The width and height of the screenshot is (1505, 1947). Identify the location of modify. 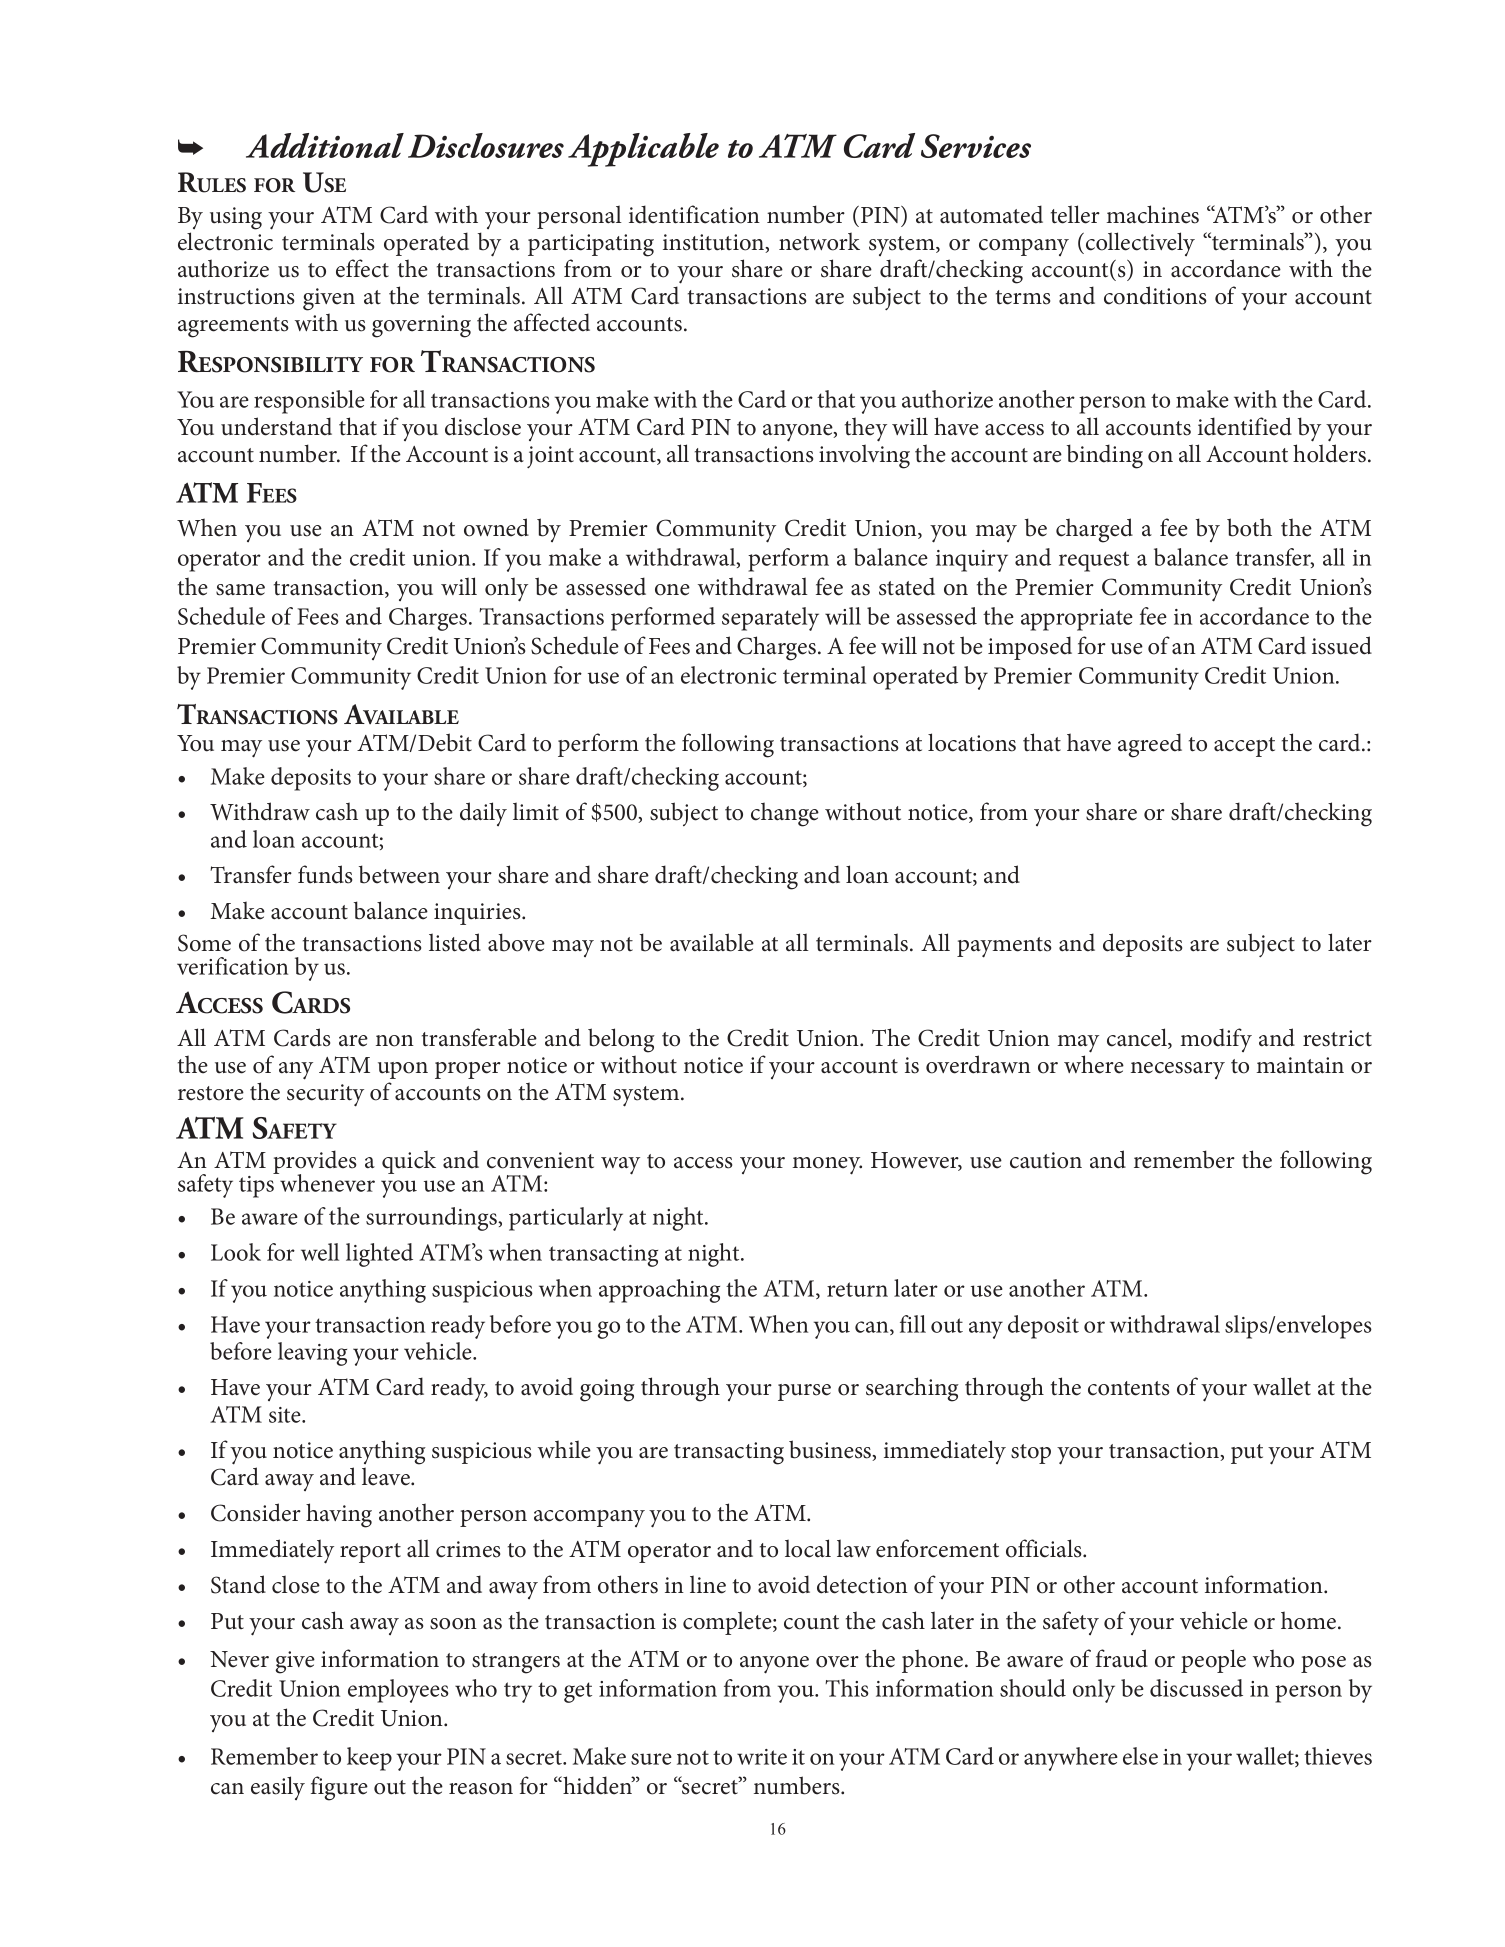
(1216, 1040).
